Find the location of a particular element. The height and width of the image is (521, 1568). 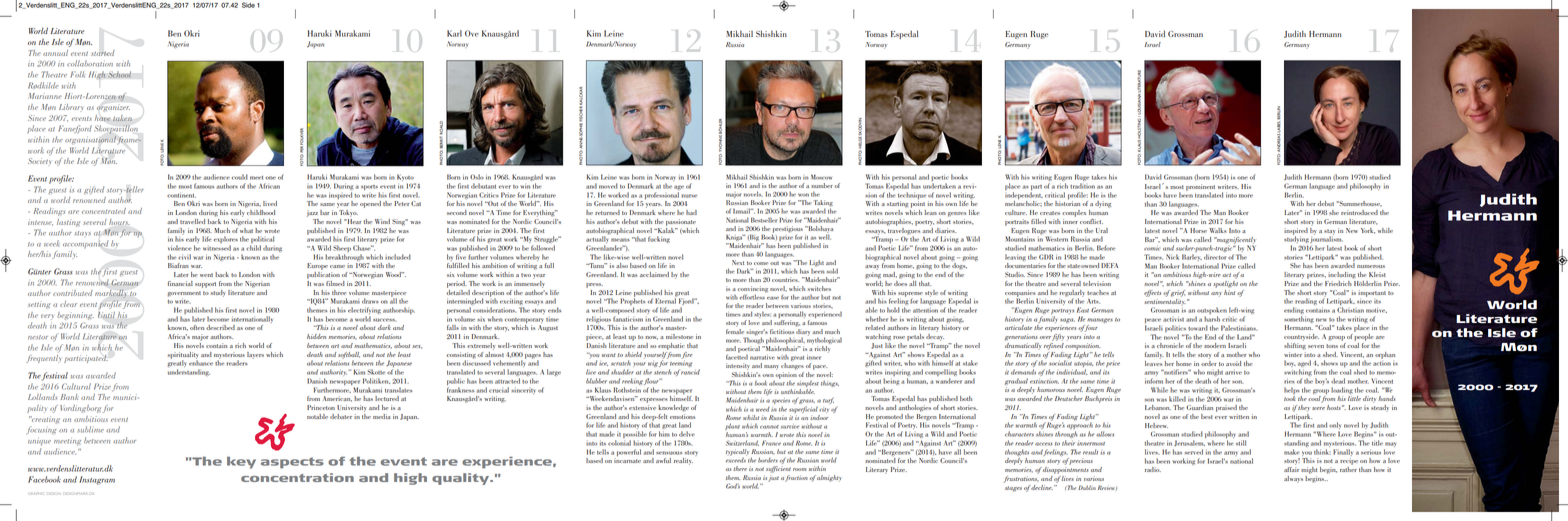

started is located at coordinates (103, 53).
